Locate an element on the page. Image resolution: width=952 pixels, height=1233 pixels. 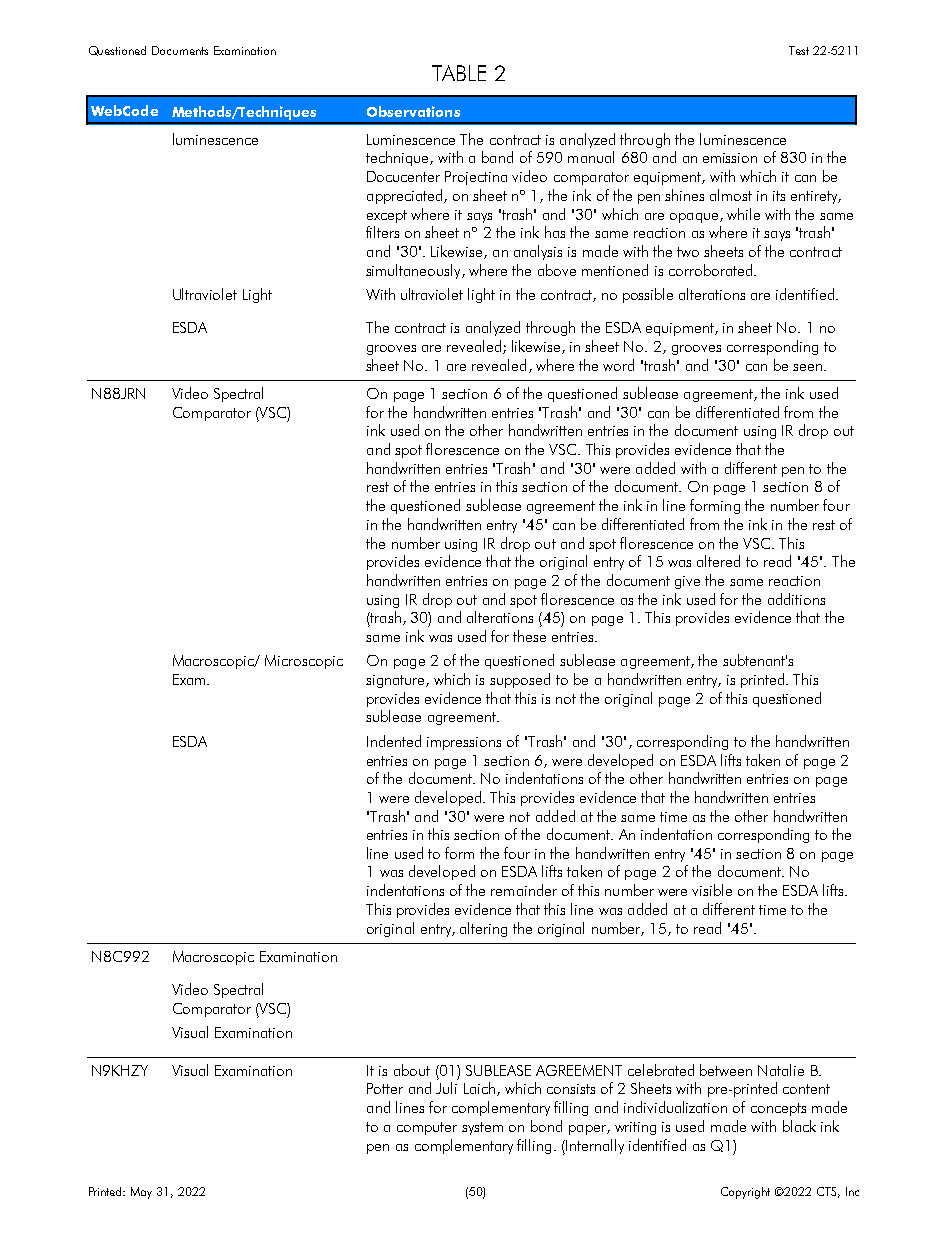
Observations is located at coordinates (413, 111).
